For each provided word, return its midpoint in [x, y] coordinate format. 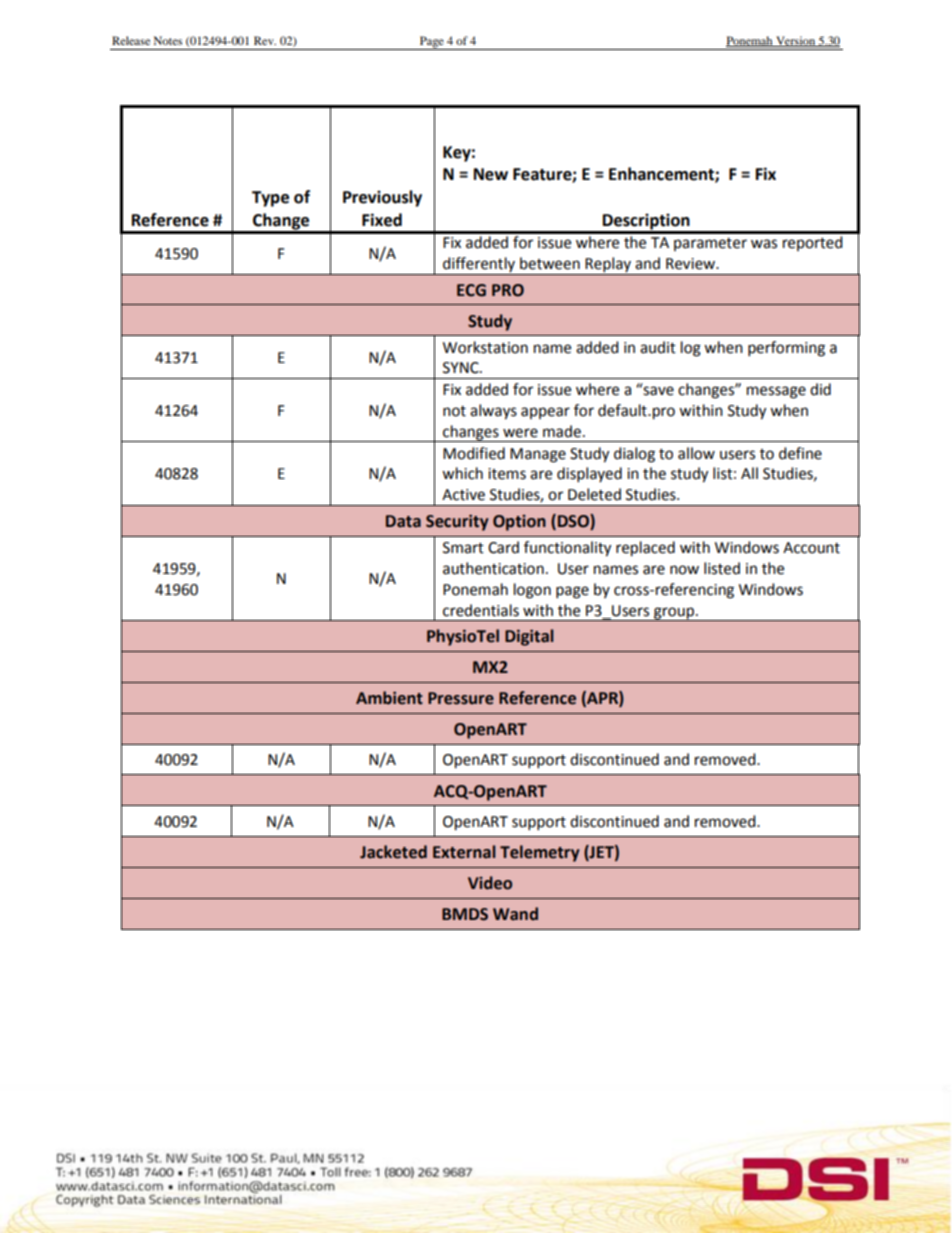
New [491, 174]
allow [696, 453]
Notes [168, 40]
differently [479, 266]
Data [403, 521]
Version [795, 41]
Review [692, 264]
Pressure [461, 698]
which [462, 473]
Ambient [389, 698]
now [684, 570]
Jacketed [393, 852]
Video [490, 883]
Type [270, 199]
